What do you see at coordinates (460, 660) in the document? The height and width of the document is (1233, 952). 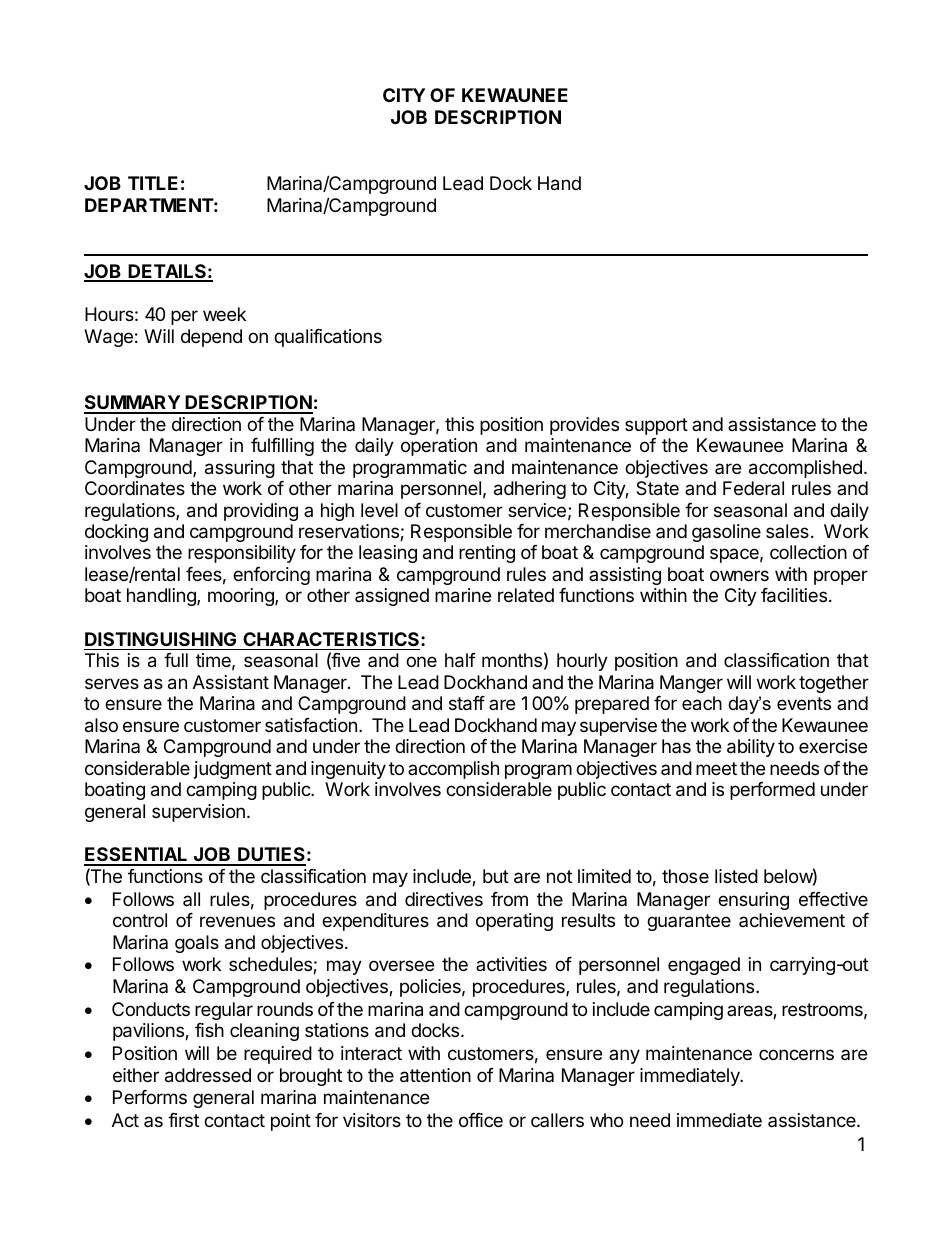 I see `half` at bounding box center [460, 660].
